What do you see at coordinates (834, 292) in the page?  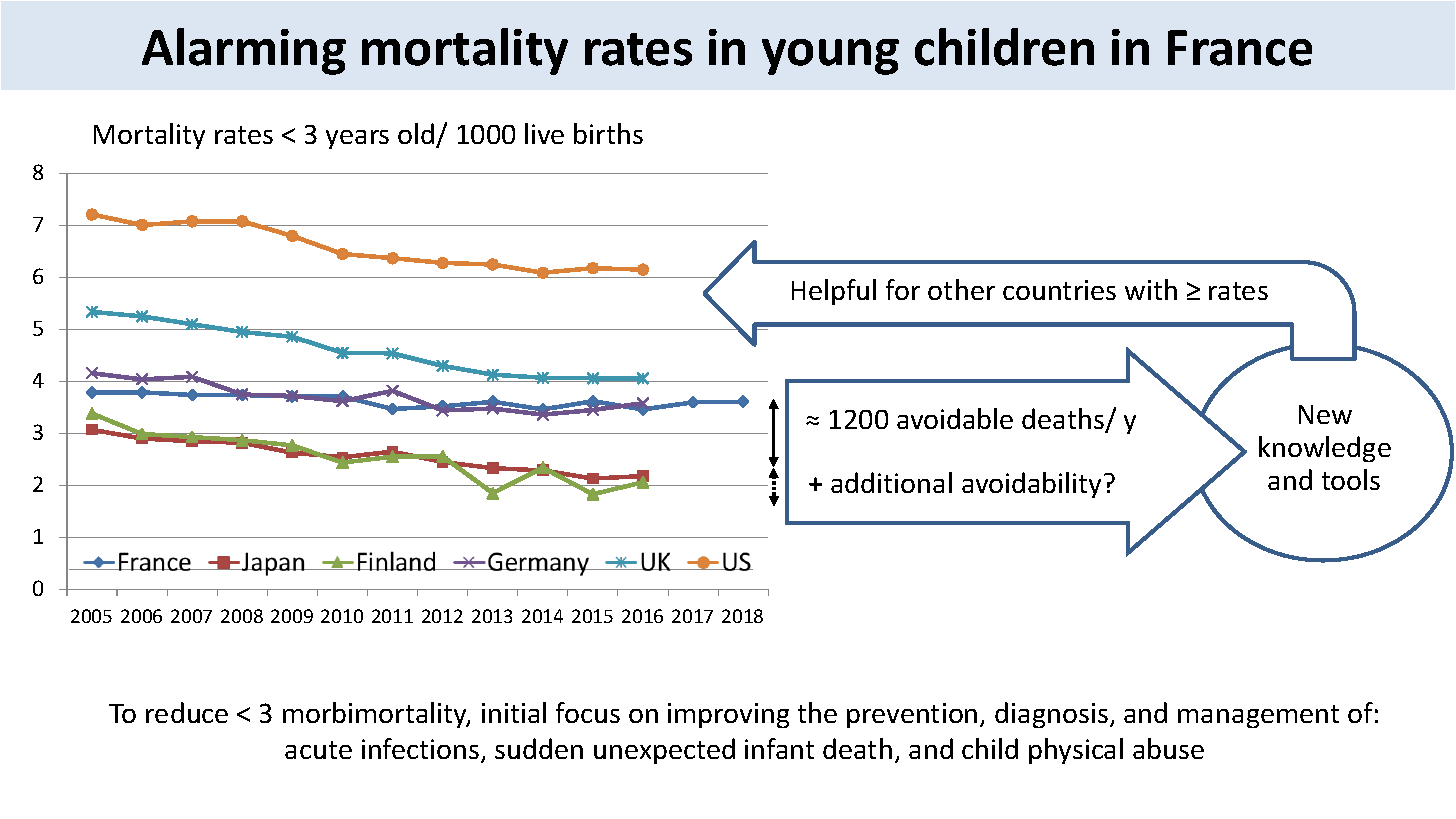 I see `Helpful` at bounding box center [834, 292].
